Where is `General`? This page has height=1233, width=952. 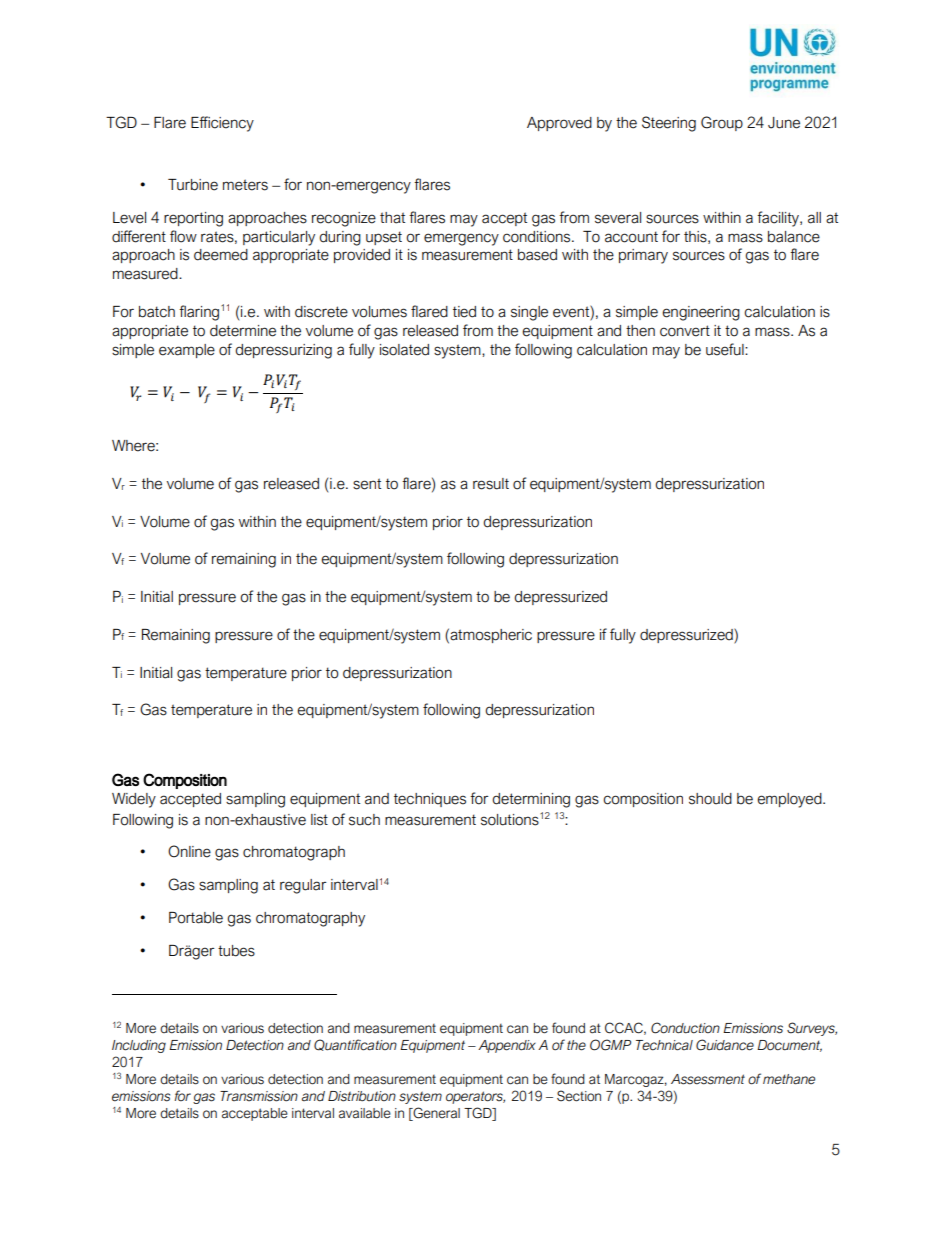 General is located at coordinates (435, 1114).
